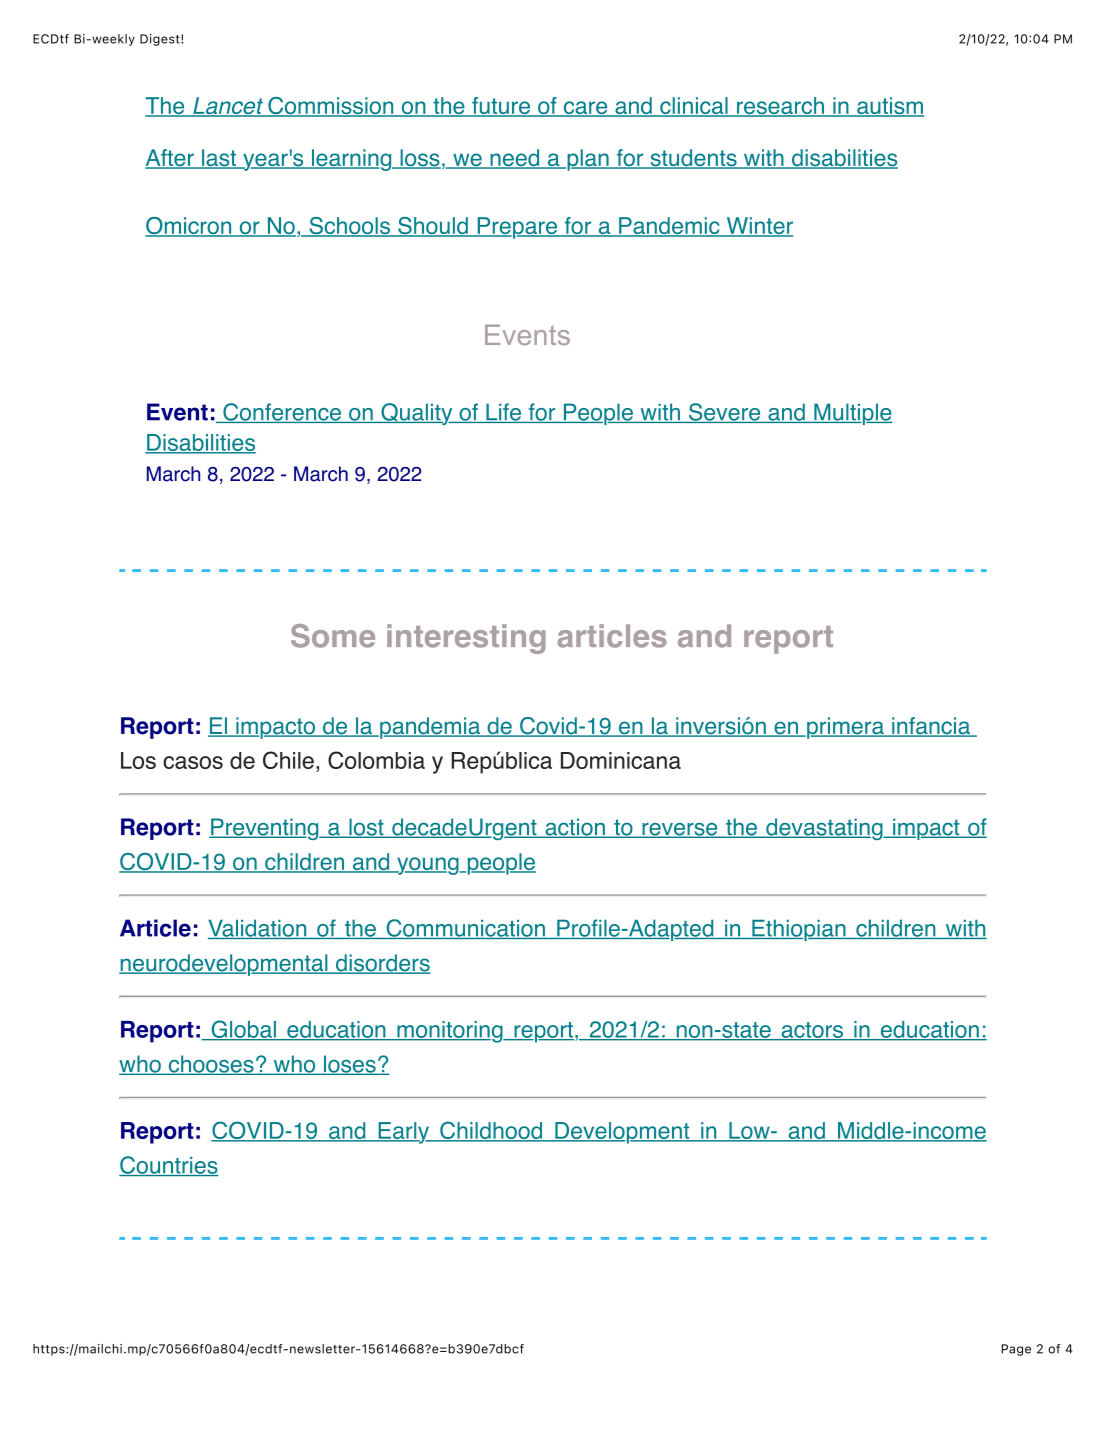 The image size is (1106, 1431). What do you see at coordinates (491, 1131) in the image?
I see `Childhood` at bounding box center [491, 1131].
